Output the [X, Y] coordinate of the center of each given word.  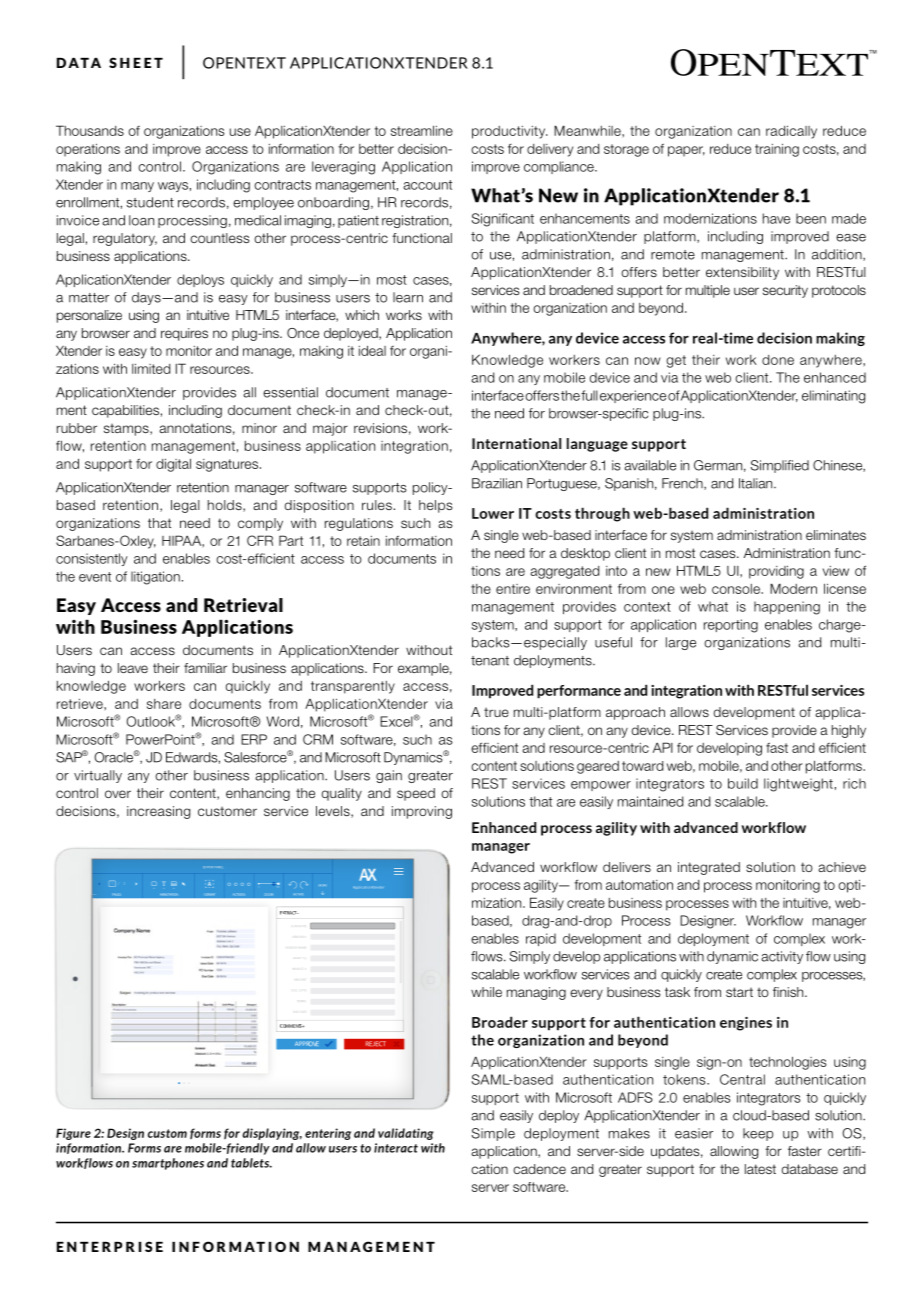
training [777, 150]
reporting [731, 626]
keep [758, 1134]
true [496, 712]
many [137, 187]
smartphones [168, 1164]
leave [133, 668]
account [427, 185]
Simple [493, 1134]
